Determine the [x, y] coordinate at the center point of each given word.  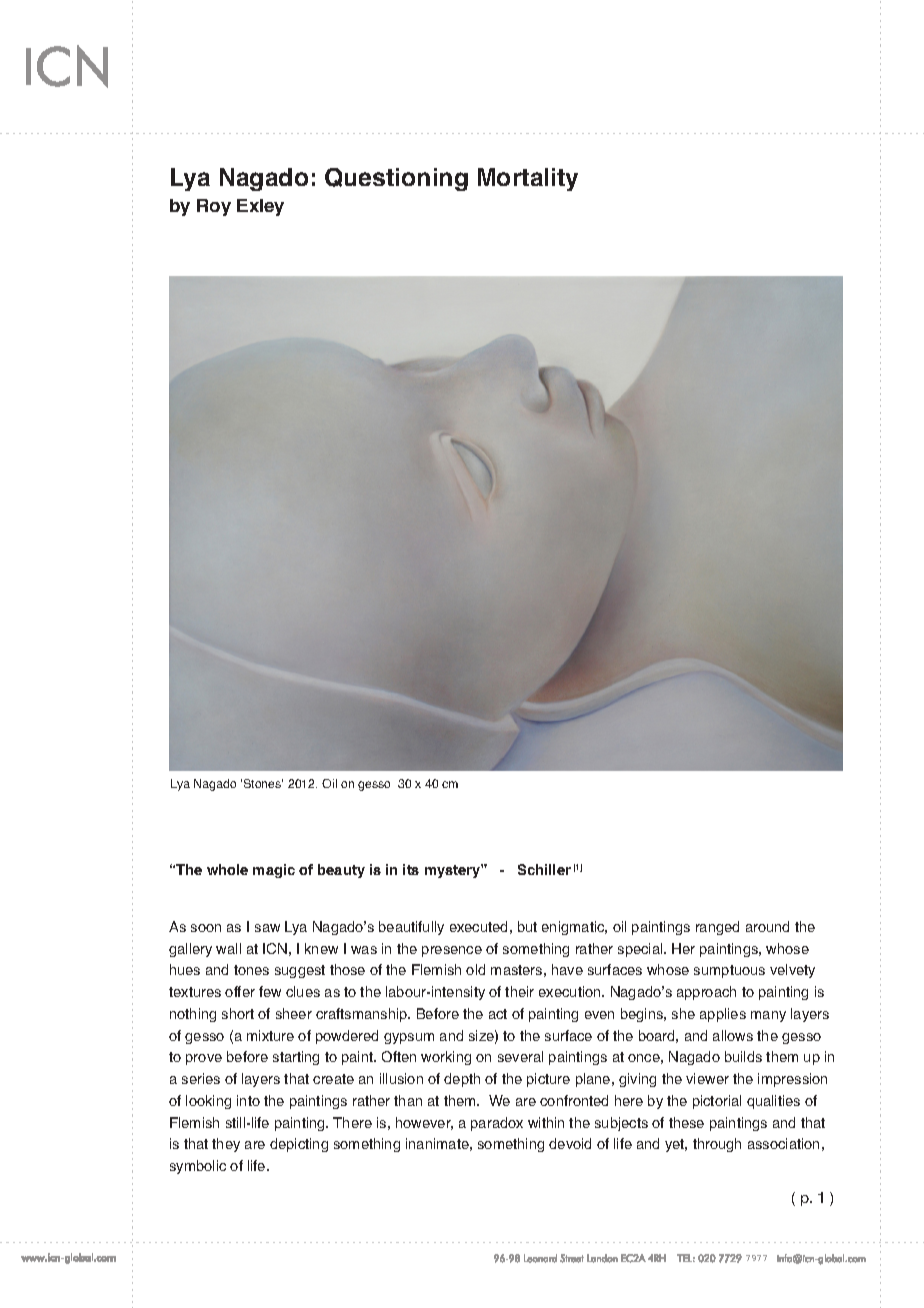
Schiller [544, 869]
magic [274, 871]
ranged [717, 928]
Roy [214, 207]
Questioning [396, 179]
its [411, 869]
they [226, 1145]
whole [227, 869]
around [767, 926]
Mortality [528, 179]
